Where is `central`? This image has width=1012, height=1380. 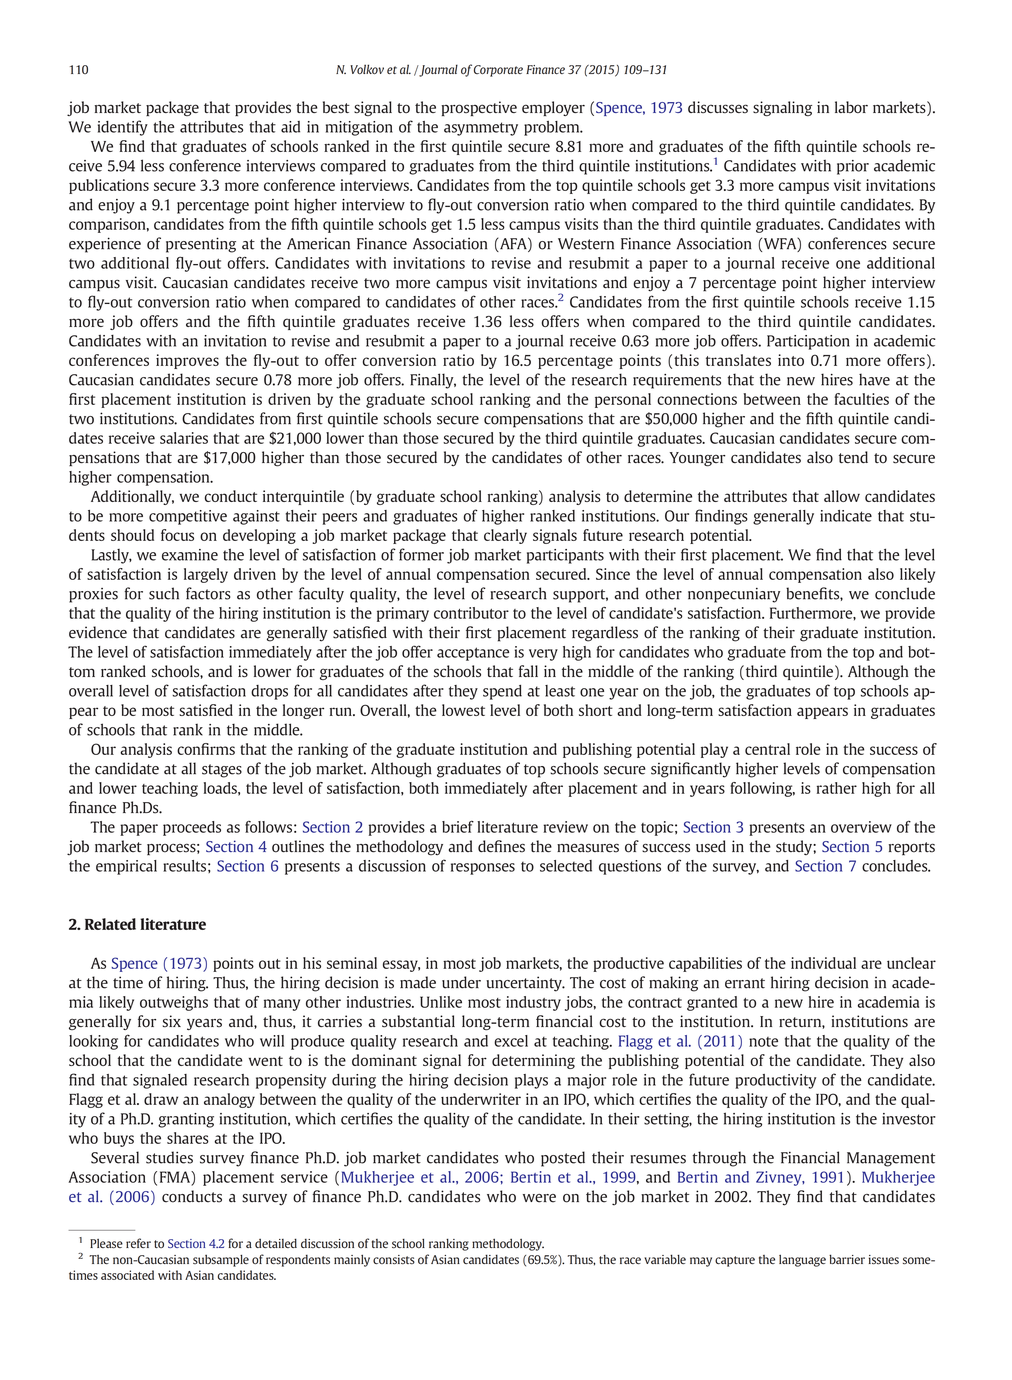 central is located at coordinates (767, 749).
